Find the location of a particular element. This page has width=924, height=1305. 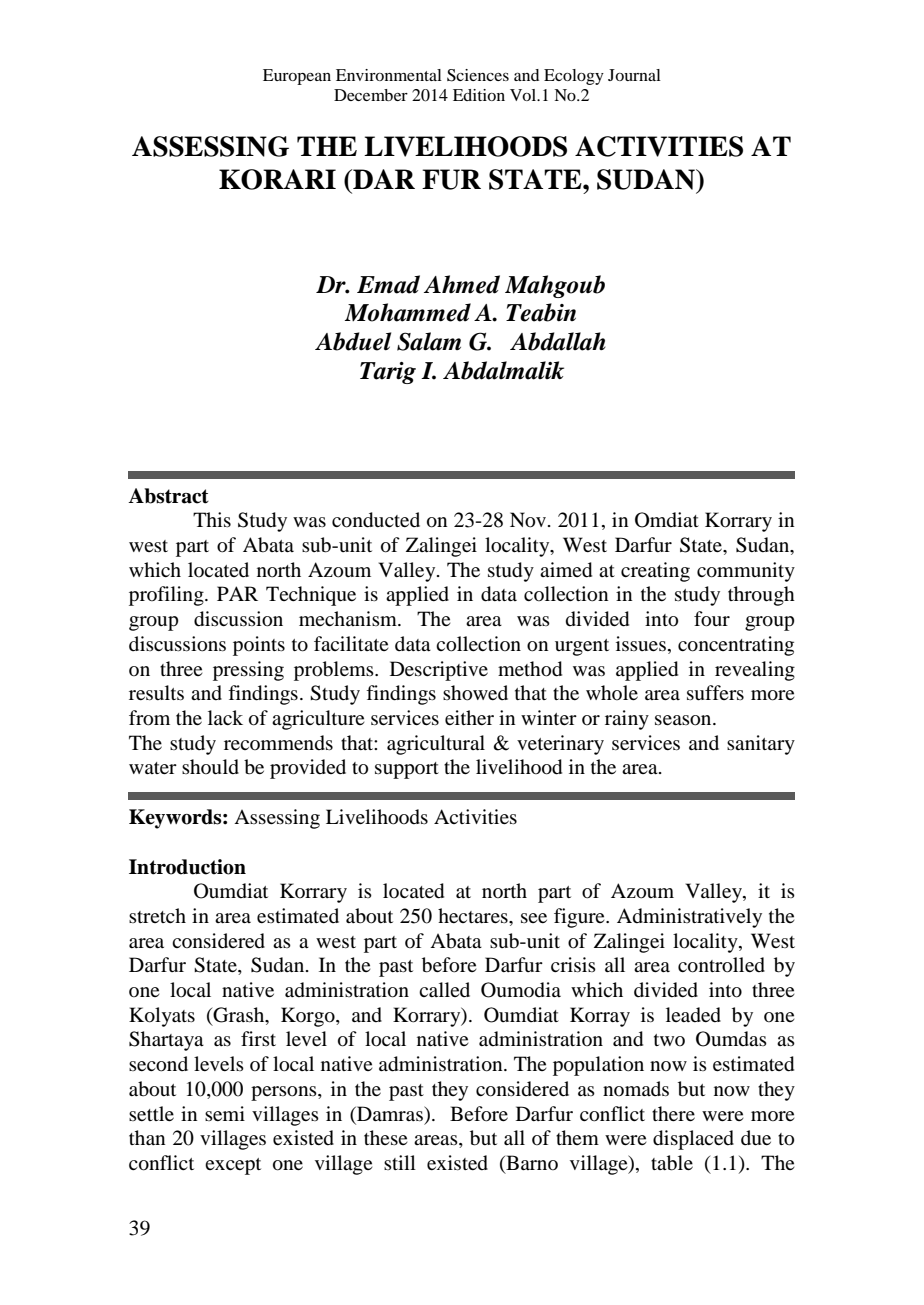

Abstract is located at coordinates (168, 496).
